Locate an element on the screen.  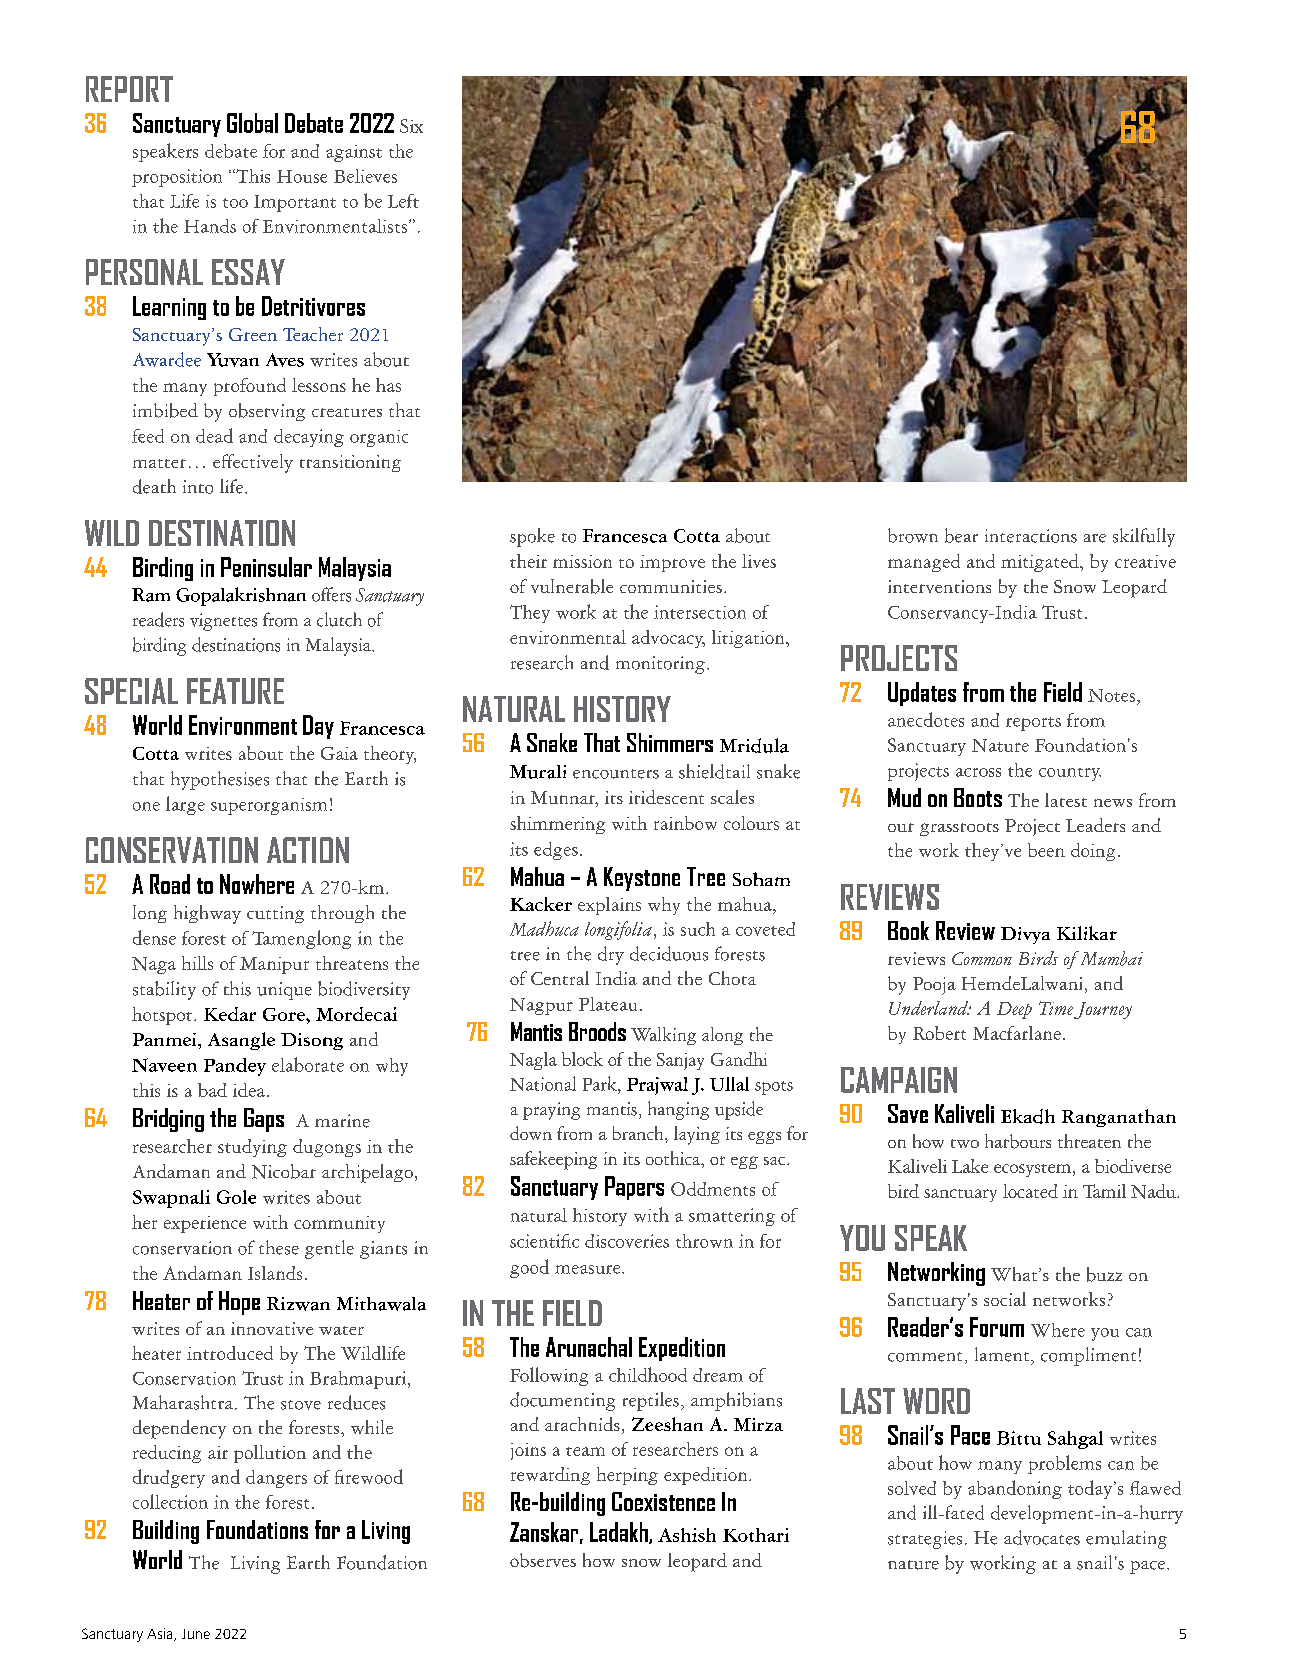
discoveries is located at coordinates (627, 1241).
